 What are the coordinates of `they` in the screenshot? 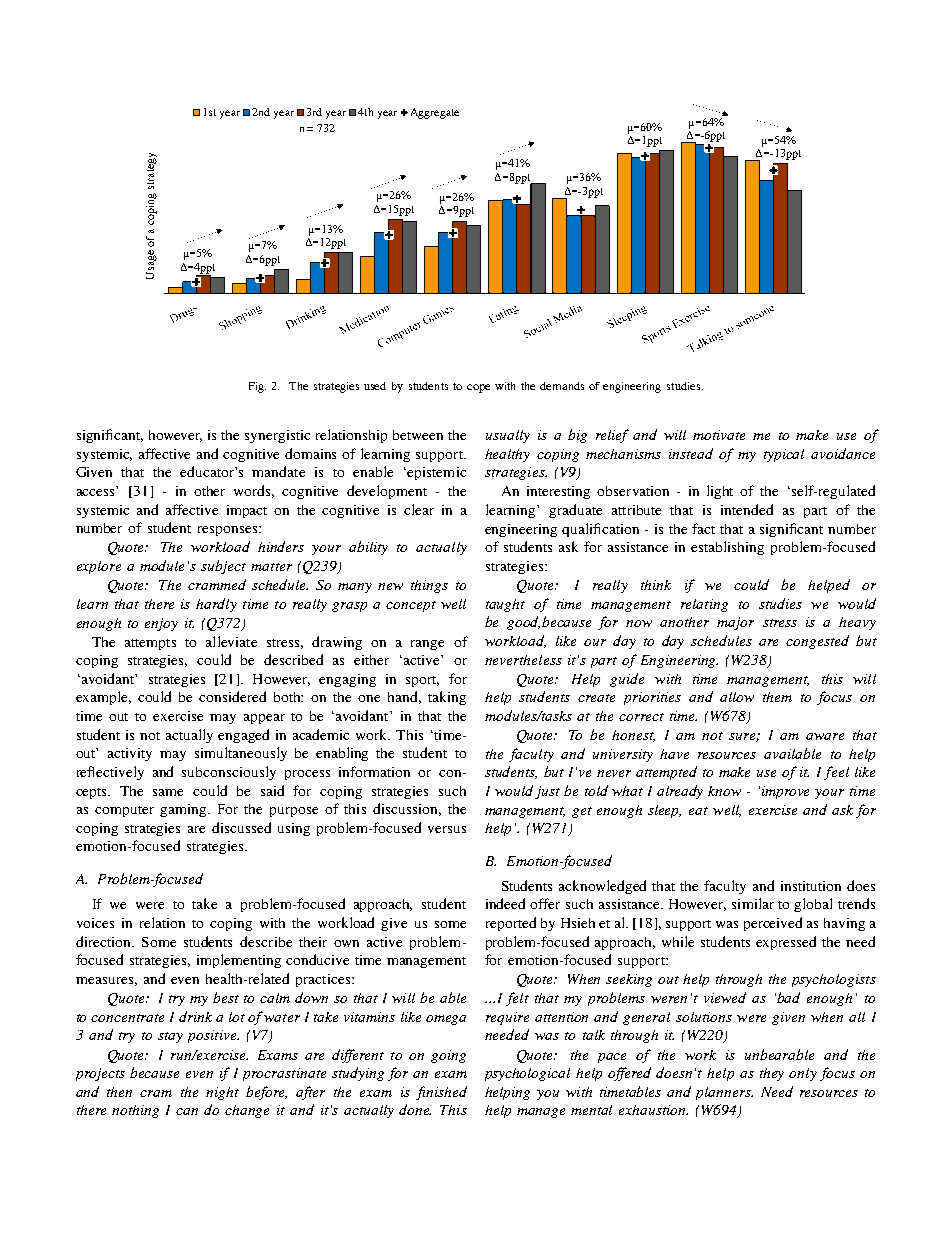 It's located at (772, 1074).
